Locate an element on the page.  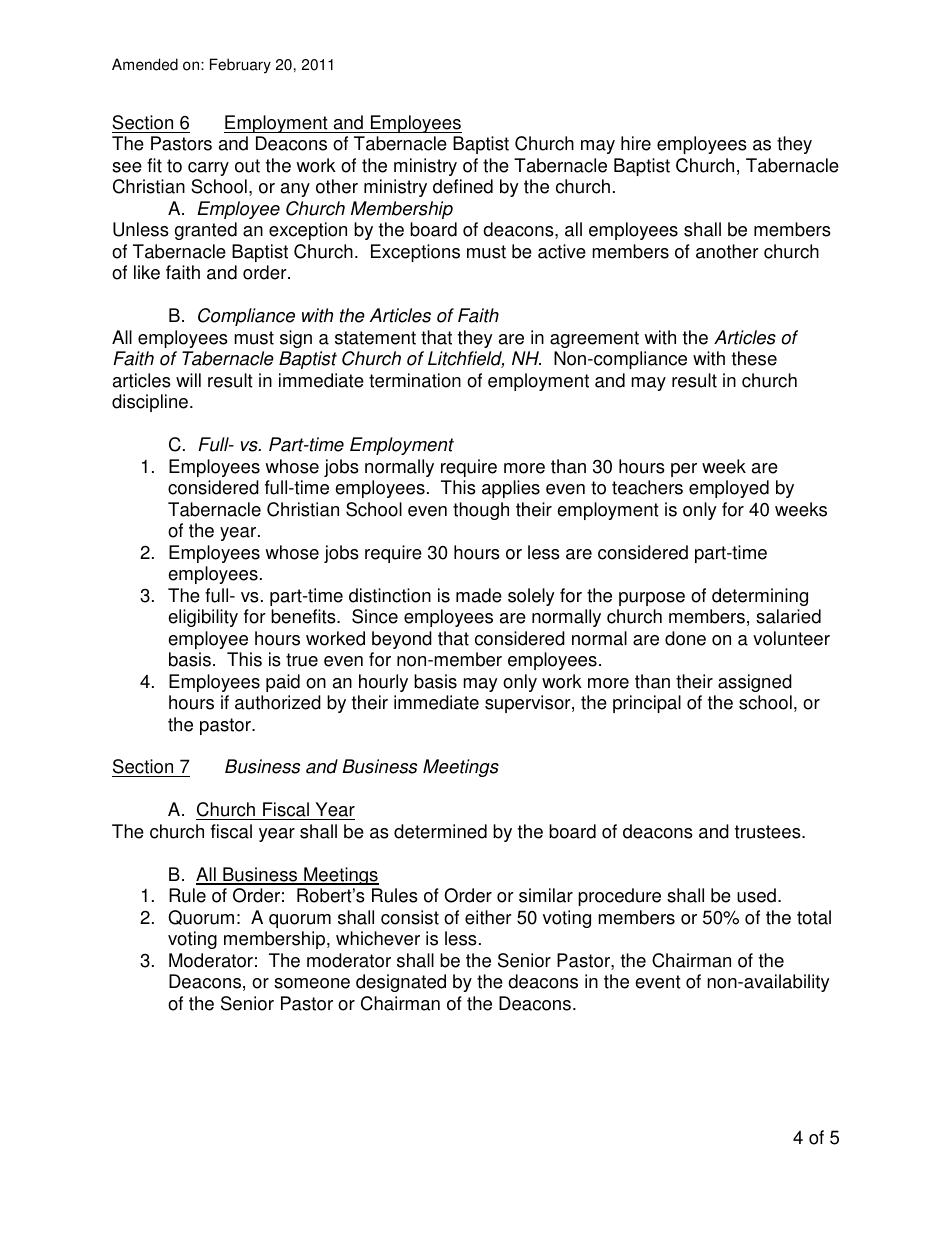
defined is located at coordinates (463, 186).
